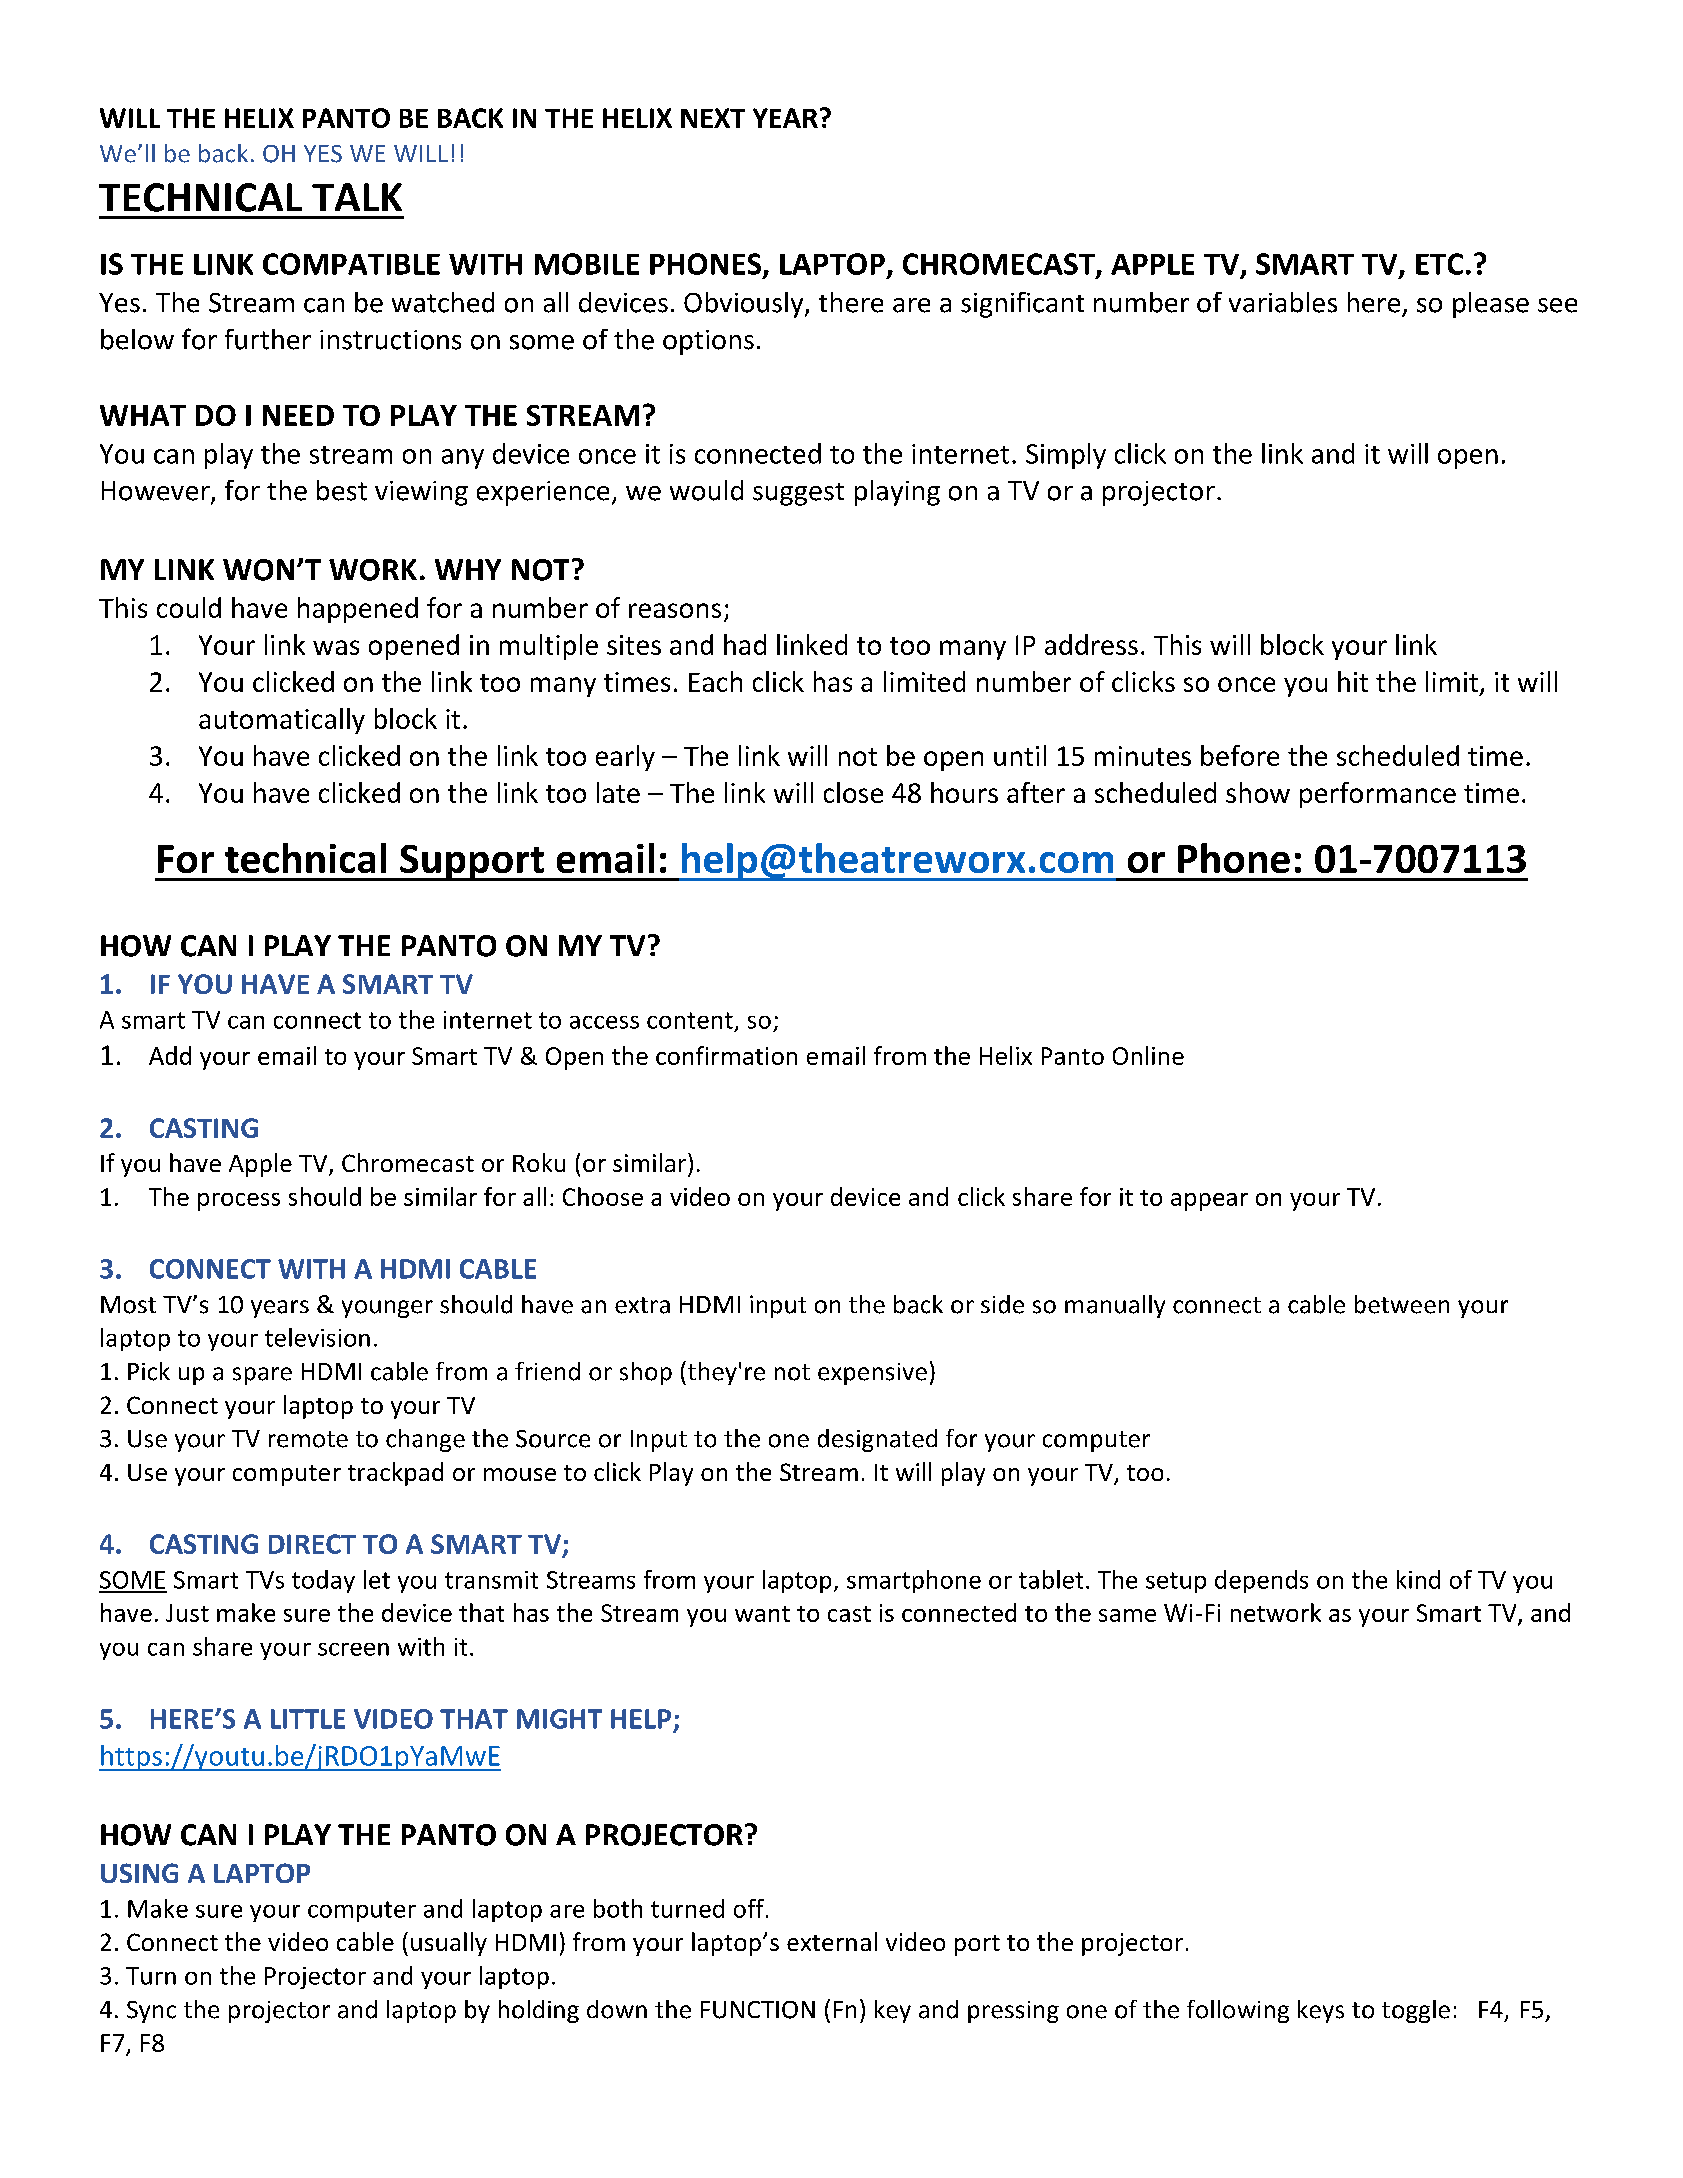 The height and width of the screenshot is (2178, 1683). I want to click on between, so click(1402, 1304).
